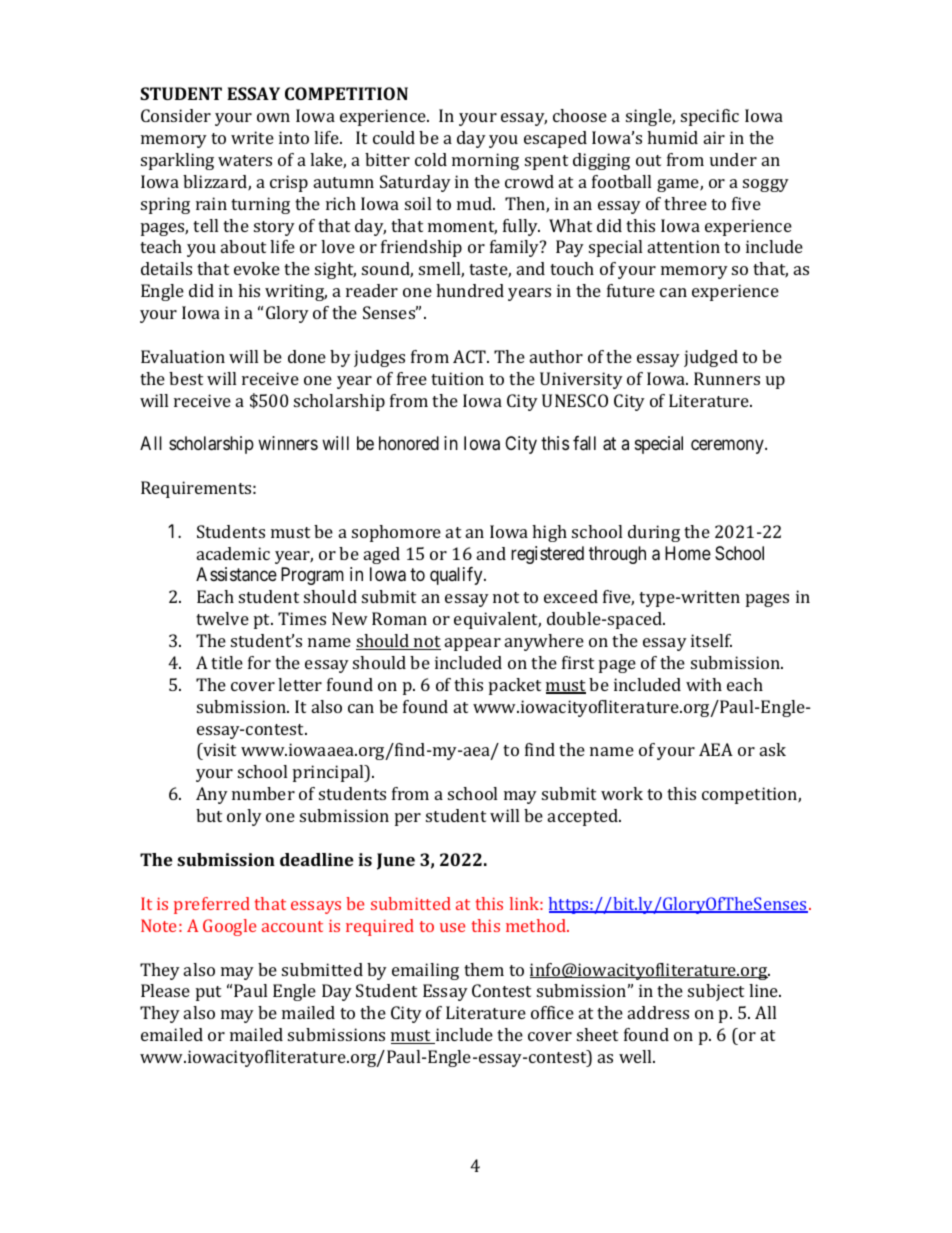 This screenshot has width=952, height=1233. What do you see at coordinates (236, 574) in the screenshot?
I see `Assistance` at bounding box center [236, 574].
